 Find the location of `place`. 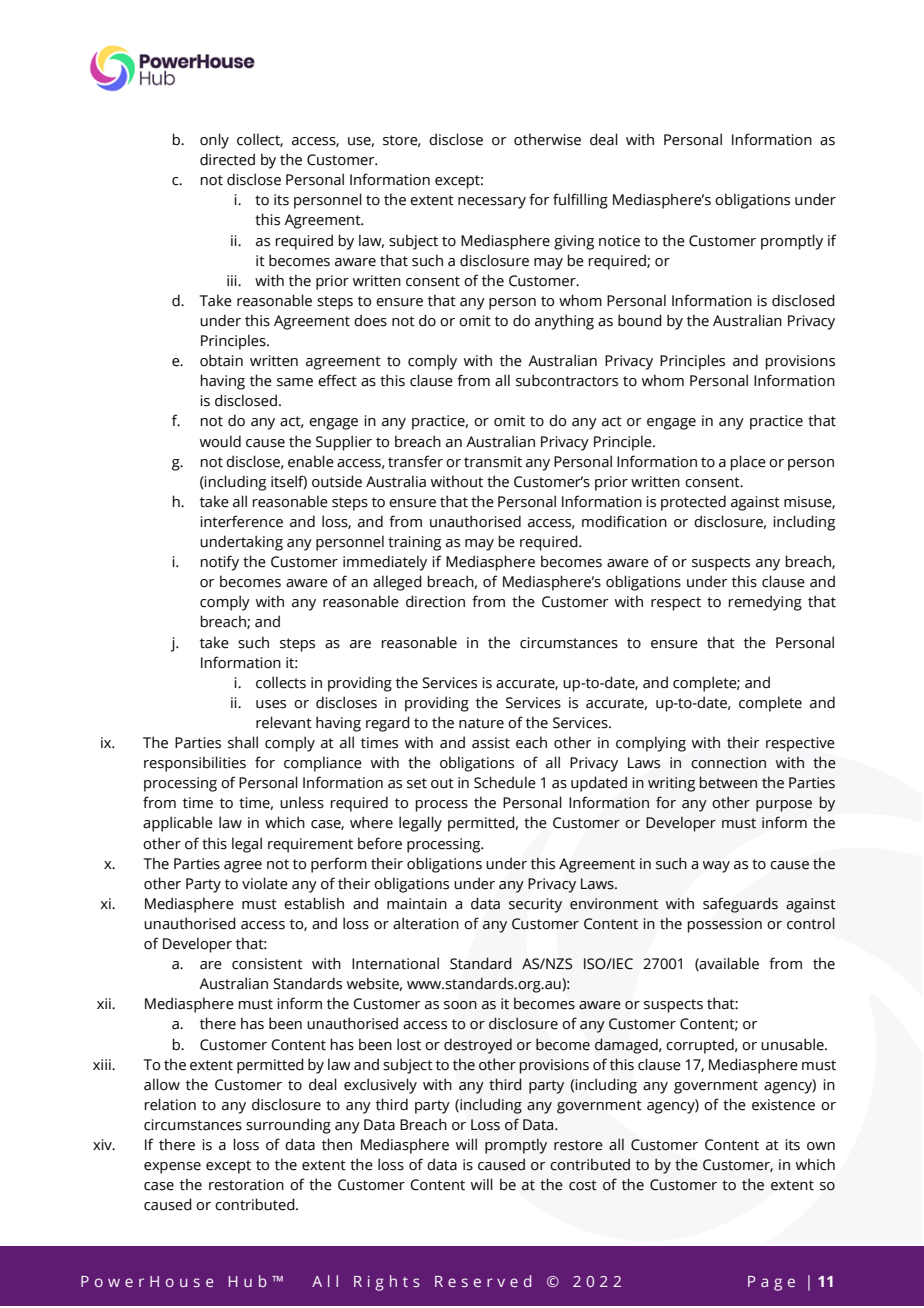

place is located at coordinates (748, 463).
